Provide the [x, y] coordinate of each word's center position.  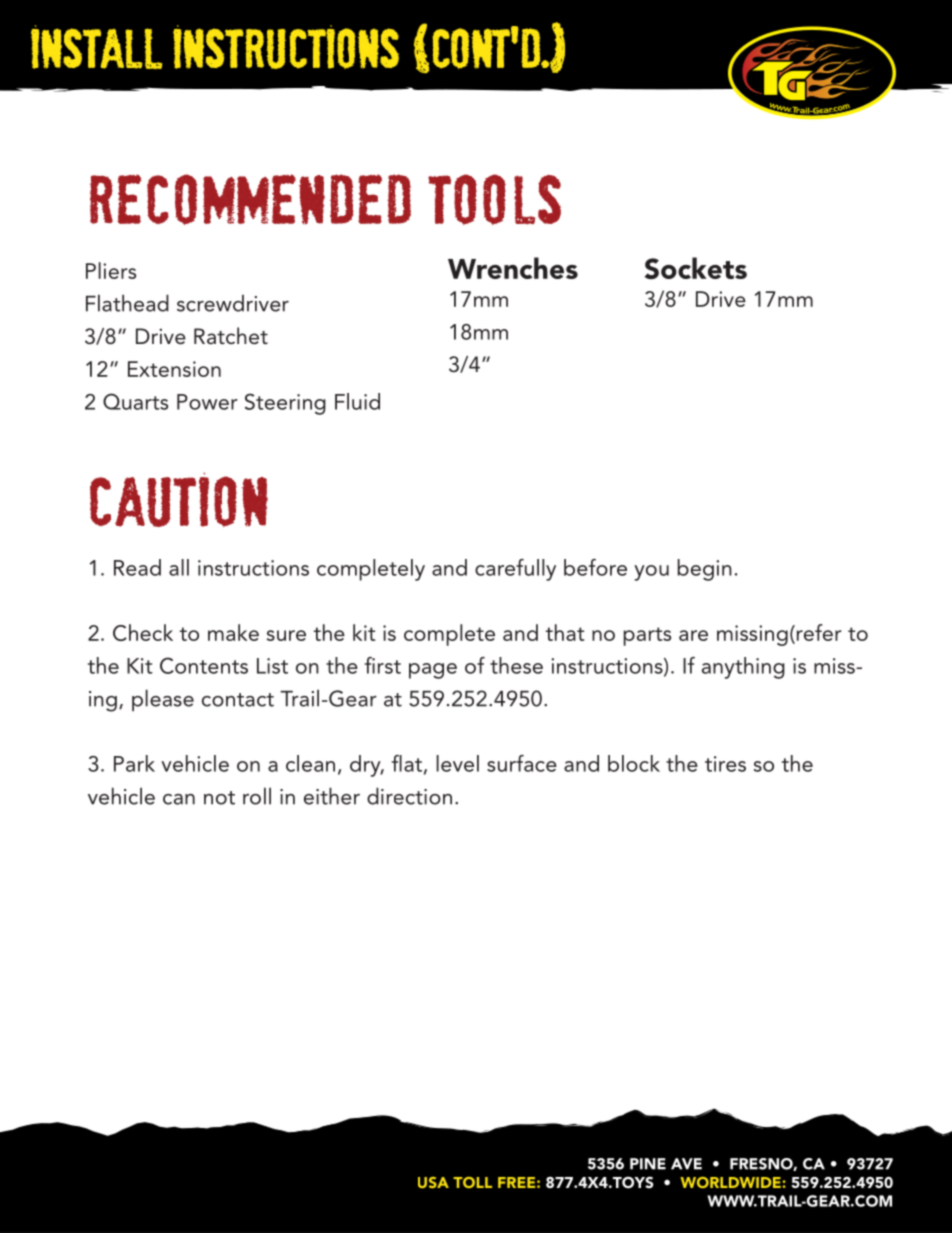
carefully [515, 570]
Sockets [696, 268]
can [179, 799]
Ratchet [231, 336]
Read [137, 567]
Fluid [357, 401]
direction [409, 796]
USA [433, 1182]
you [651, 573]
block [634, 763]
